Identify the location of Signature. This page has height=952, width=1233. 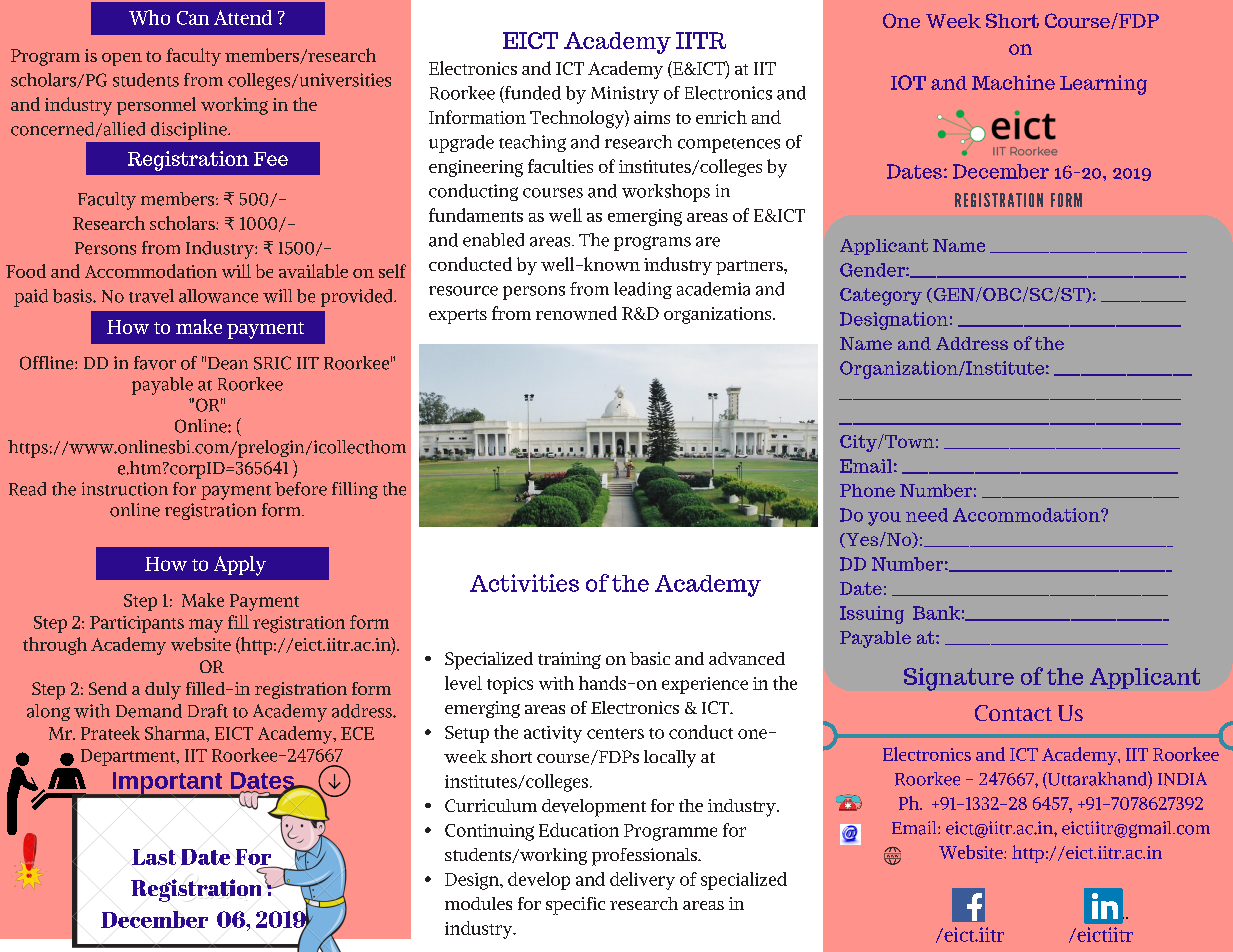
(959, 679).
